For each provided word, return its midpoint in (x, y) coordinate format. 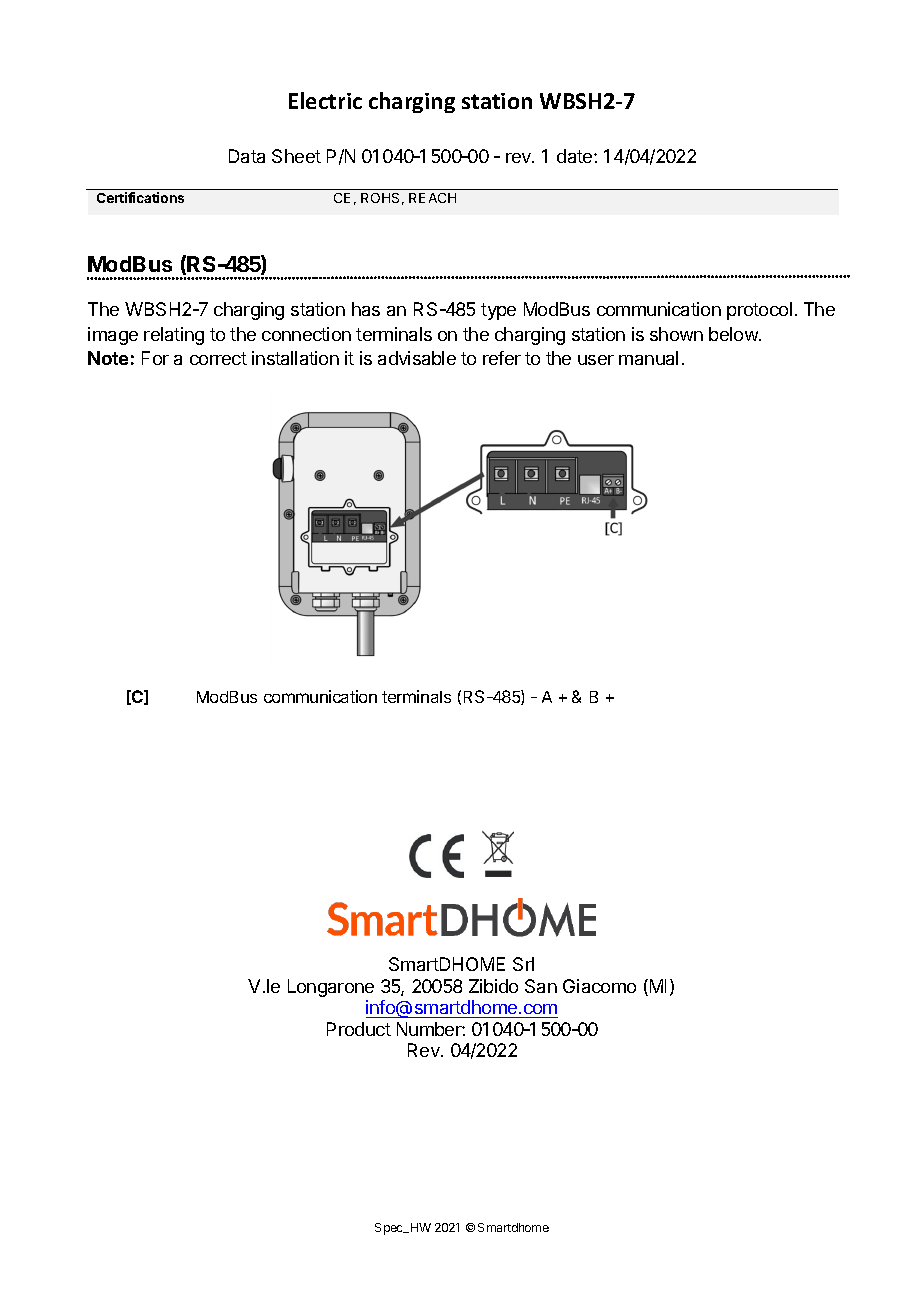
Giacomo (599, 986)
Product (359, 1029)
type (498, 311)
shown (676, 334)
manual (648, 358)
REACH (432, 198)
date (576, 156)
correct (218, 358)
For (155, 358)
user (596, 360)
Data (247, 156)
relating (174, 336)
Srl (523, 964)
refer (502, 358)
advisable (417, 358)
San (541, 986)
